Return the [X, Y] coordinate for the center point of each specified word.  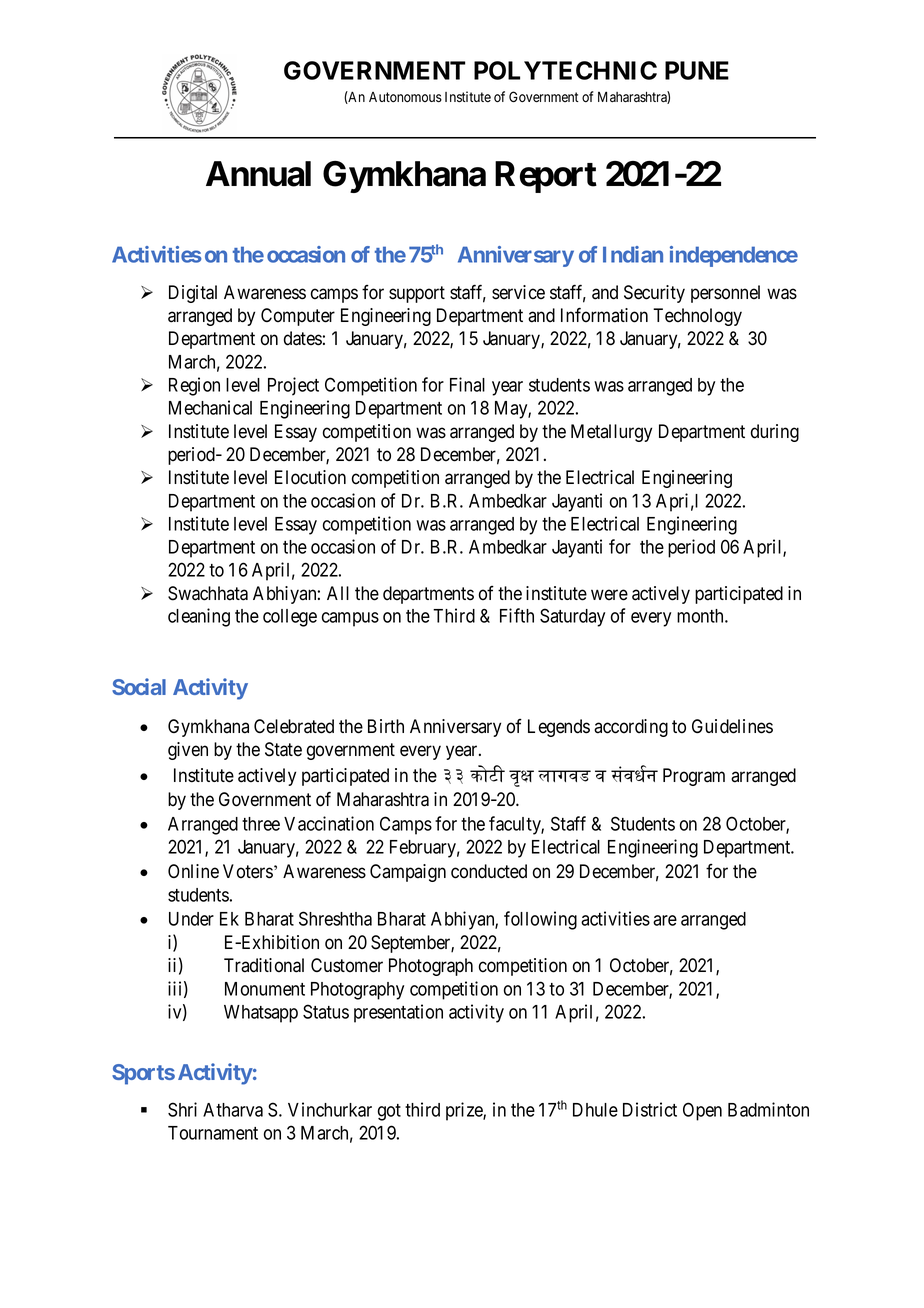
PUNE [697, 70]
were [609, 595]
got [389, 1112]
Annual [258, 174]
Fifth [517, 615]
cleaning [199, 617]
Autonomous [405, 97]
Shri [182, 1109]
